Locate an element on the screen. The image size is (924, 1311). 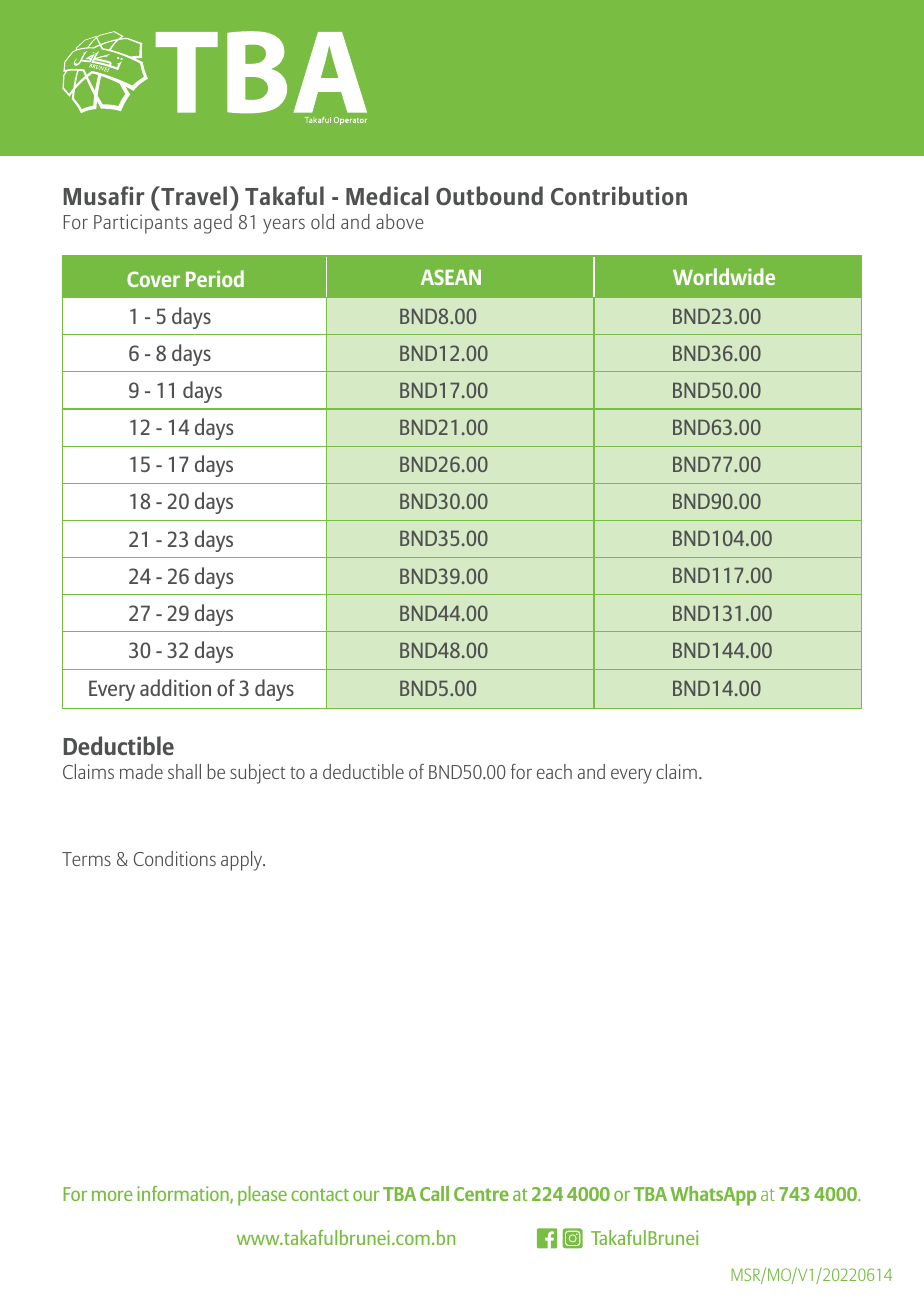
apply is located at coordinates (243, 861).
